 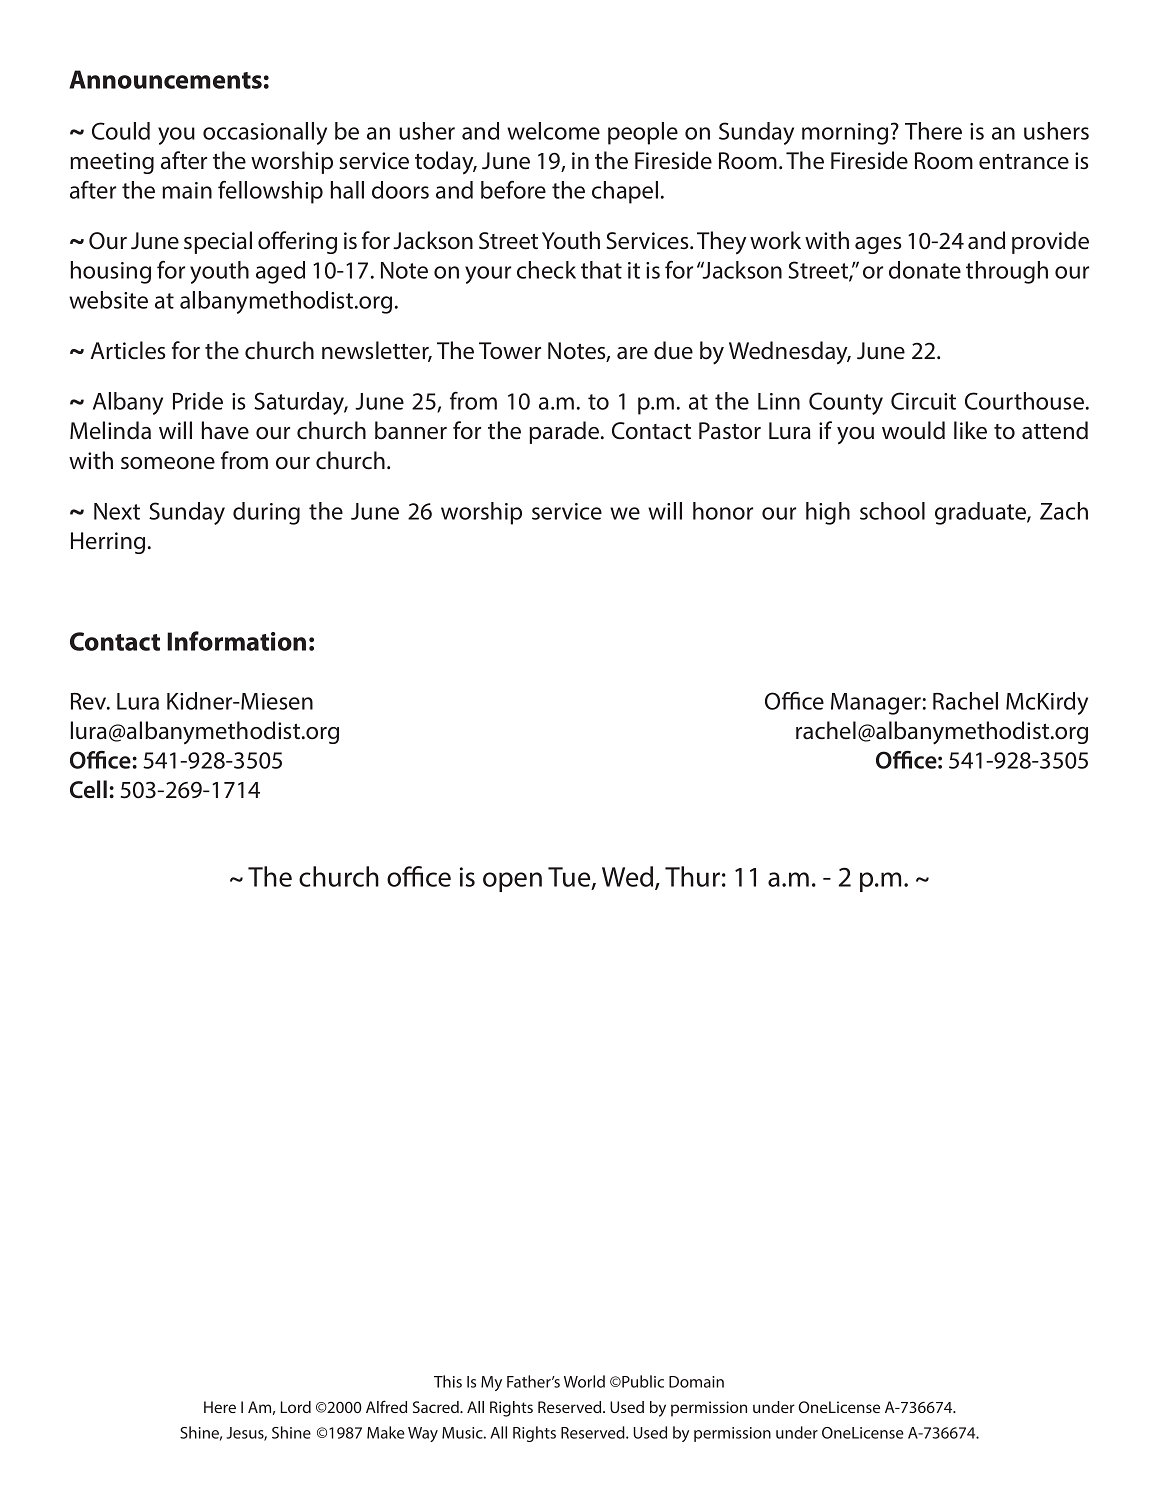 What do you see at coordinates (1024, 162) in the screenshot?
I see `entrance` at bounding box center [1024, 162].
